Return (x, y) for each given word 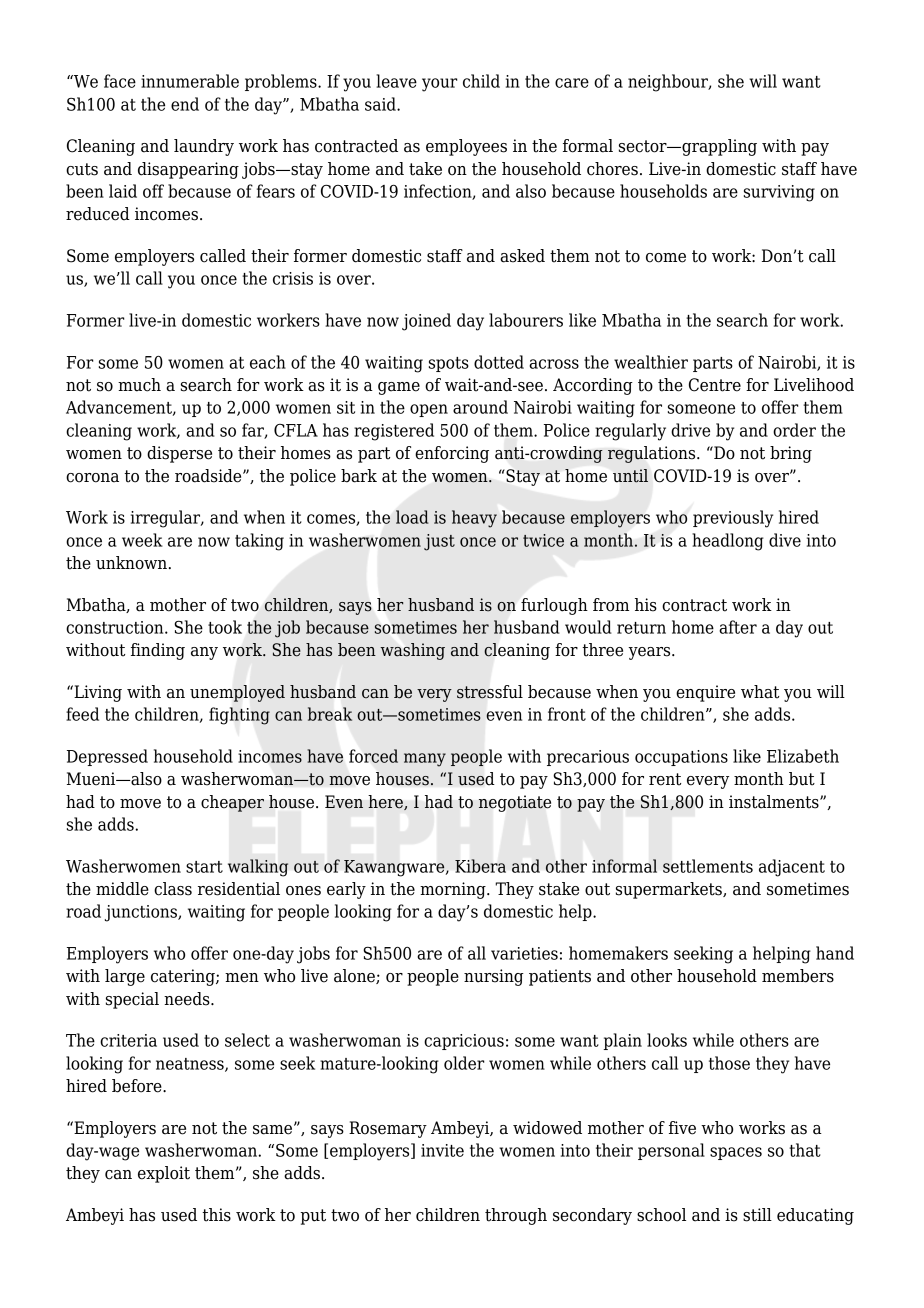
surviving (779, 193)
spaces (736, 1153)
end (185, 104)
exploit (164, 1174)
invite (442, 1150)
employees (466, 147)
